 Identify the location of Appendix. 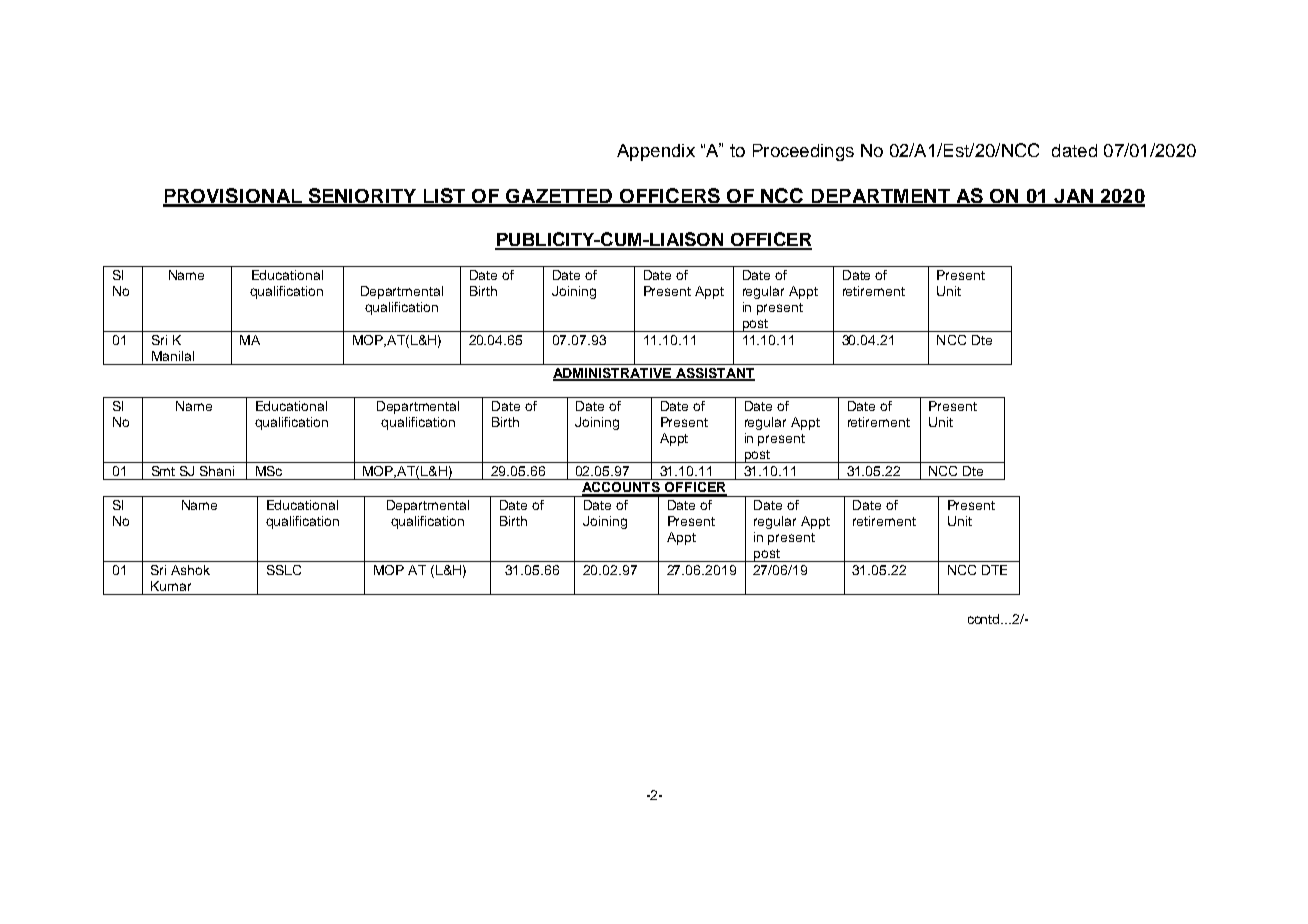
(656, 152).
